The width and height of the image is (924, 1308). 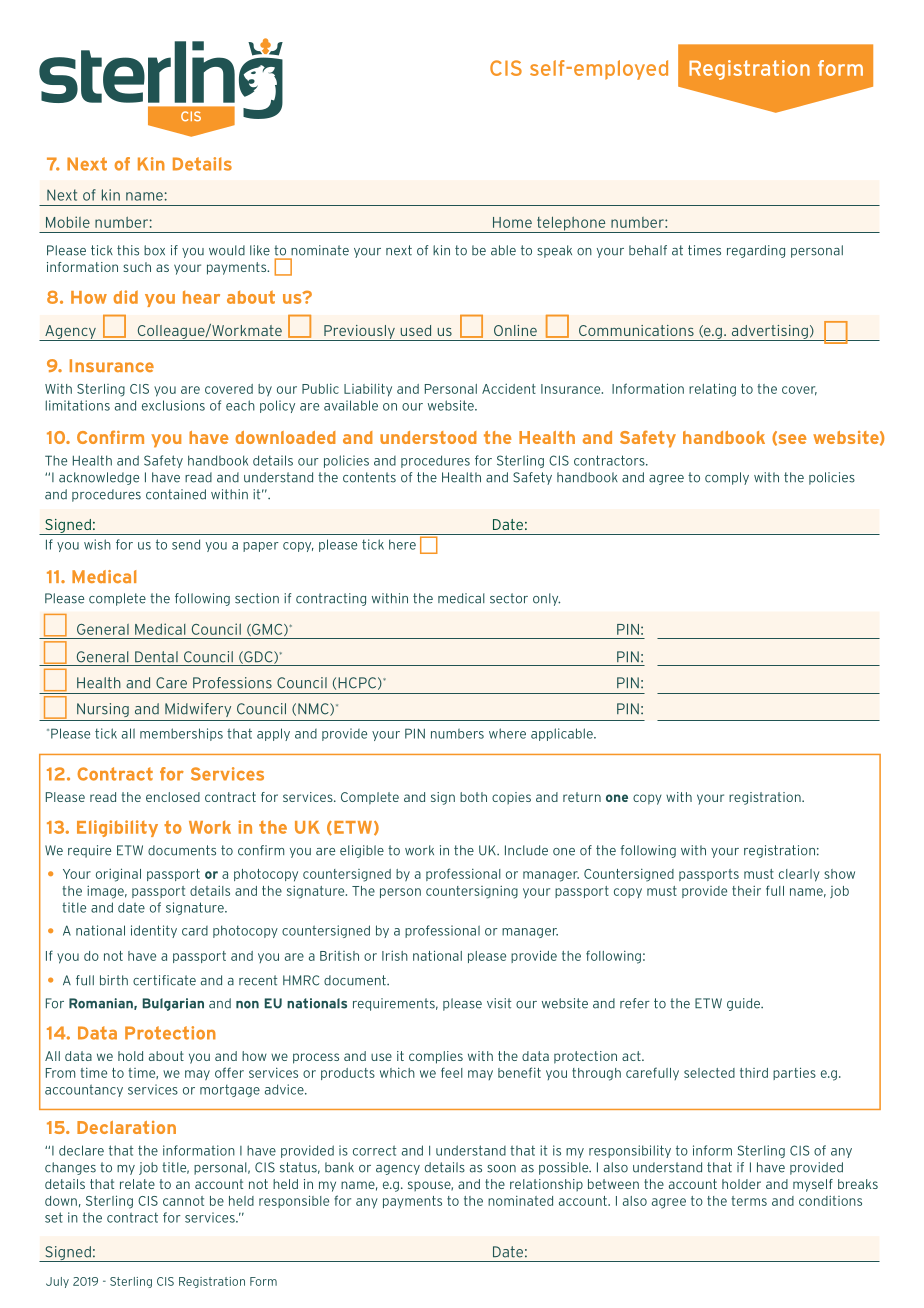 What do you see at coordinates (756, 251) in the image?
I see `regarding` at bounding box center [756, 251].
